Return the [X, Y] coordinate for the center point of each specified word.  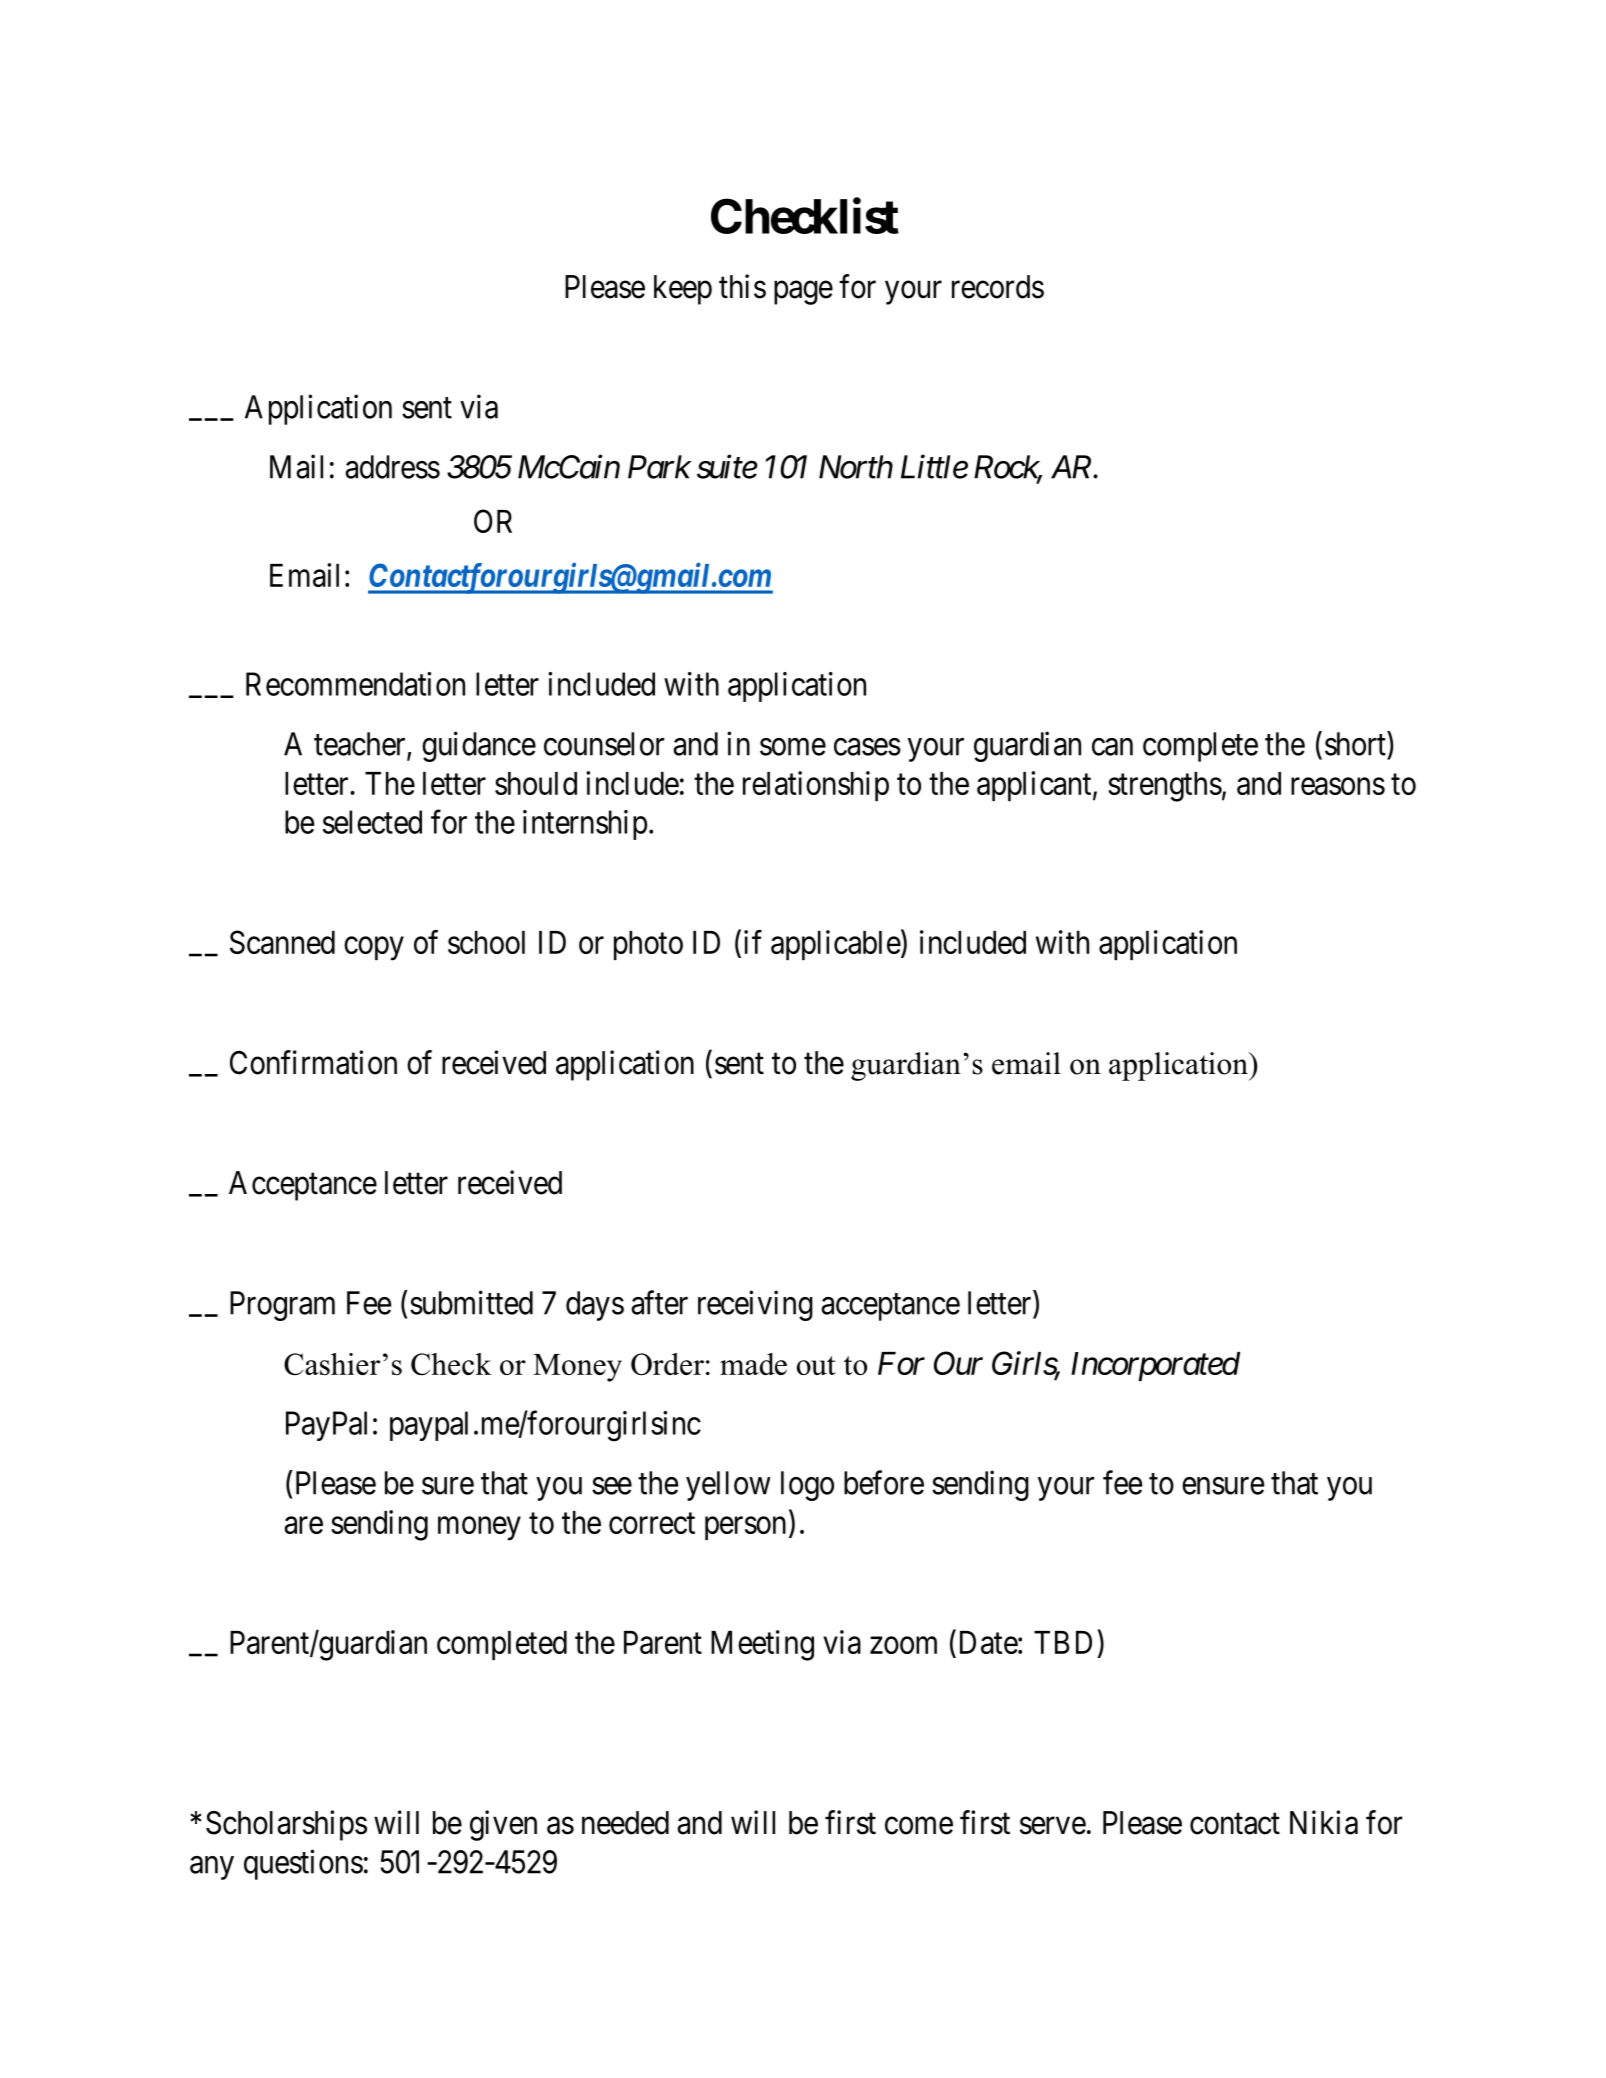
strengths [1165, 787]
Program [282, 1306]
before [884, 1482]
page [803, 293]
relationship [816, 786]
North [856, 467]
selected [372, 822]
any [212, 1868]
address [392, 467]
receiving [755, 1305]
